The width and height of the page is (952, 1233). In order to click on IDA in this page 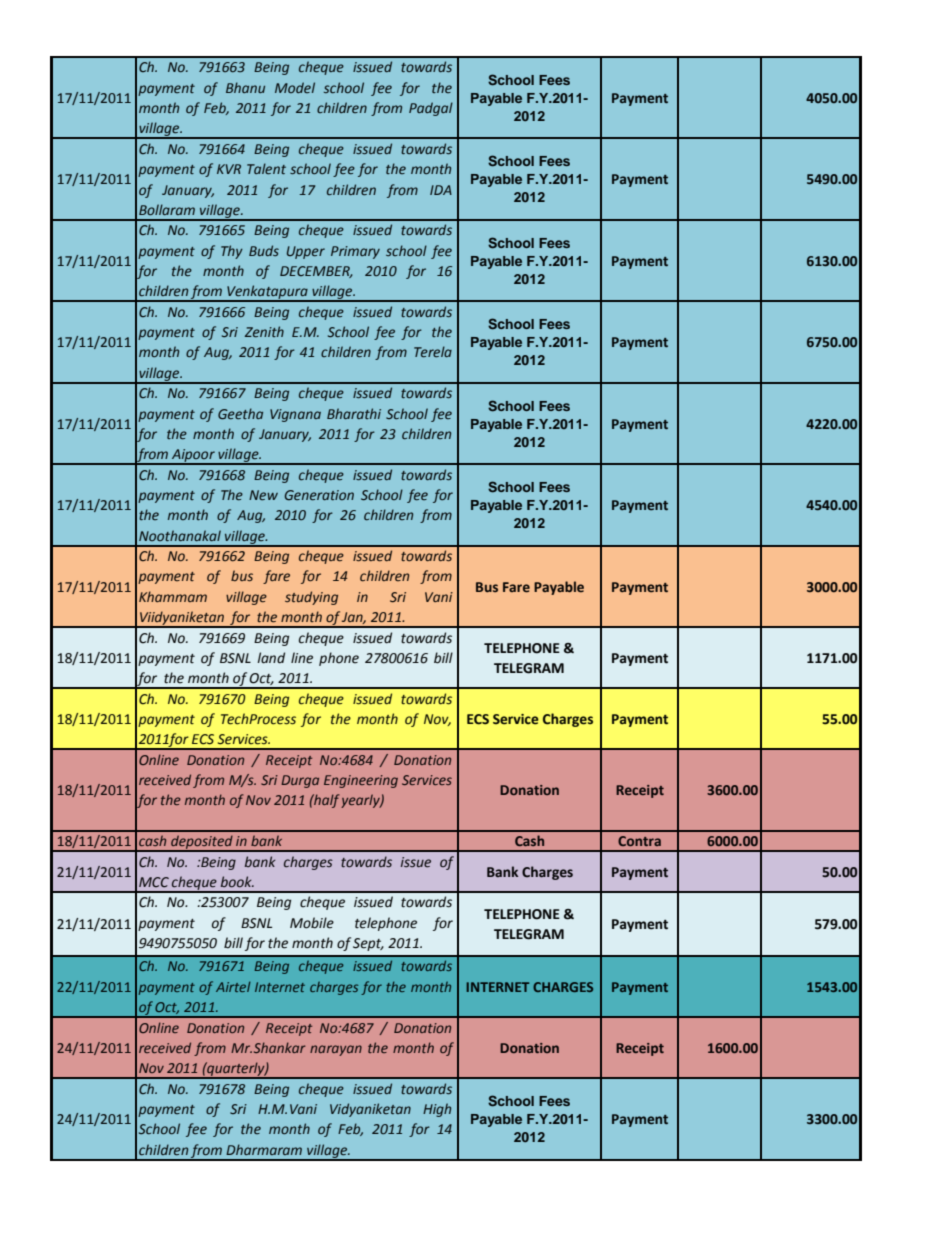, I will do `click(441, 190)`.
